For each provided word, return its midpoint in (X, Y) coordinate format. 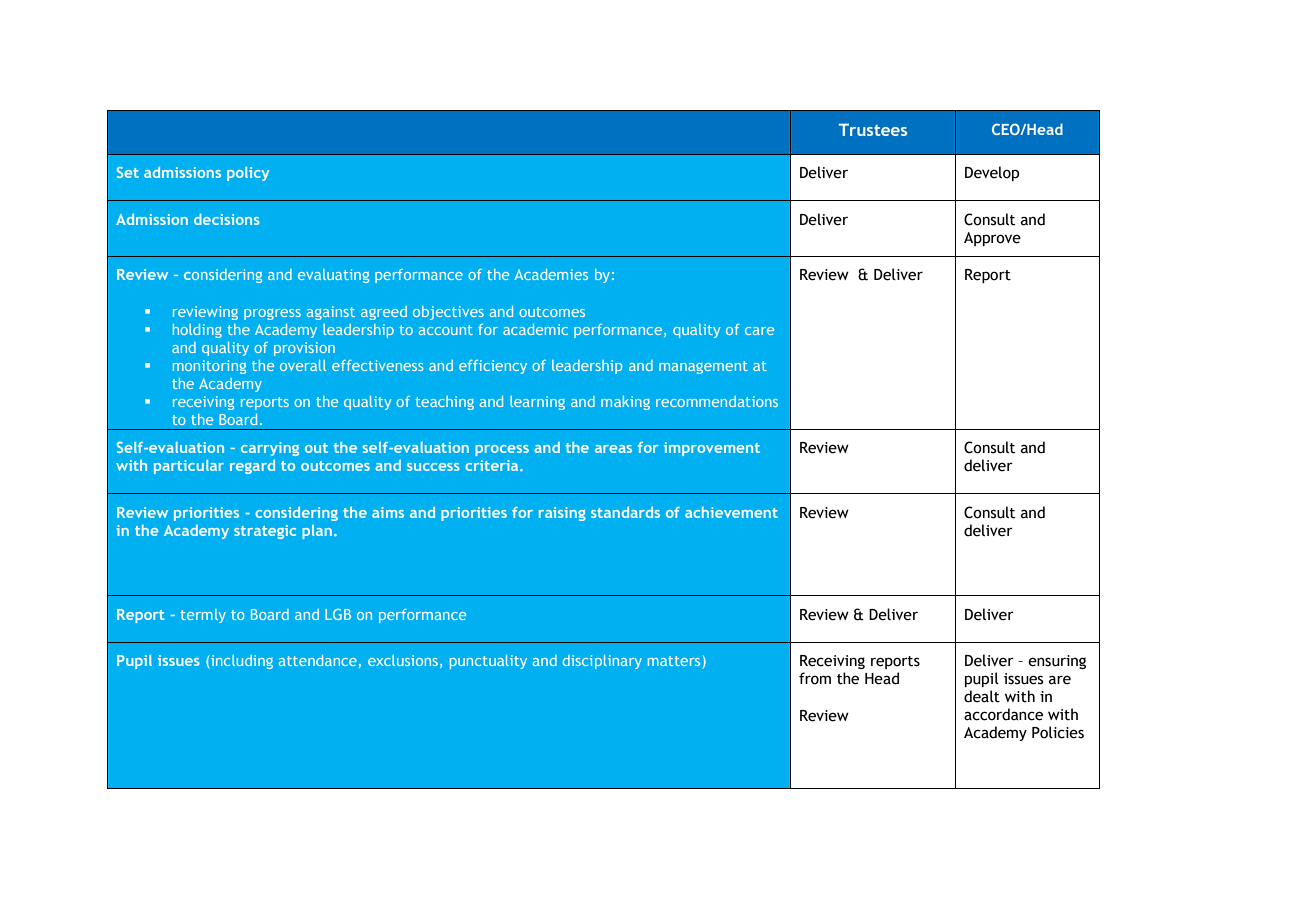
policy (248, 173)
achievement (731, 512)
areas (613, 449)
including (241, 662)
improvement (712, 449)
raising (562, 514)
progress (272, 314)
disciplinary (602, 662)
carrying (270, 449)
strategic (265, 532)
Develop (992, 173)
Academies (551, 274)
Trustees (873, 129)
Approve (992, 239)
